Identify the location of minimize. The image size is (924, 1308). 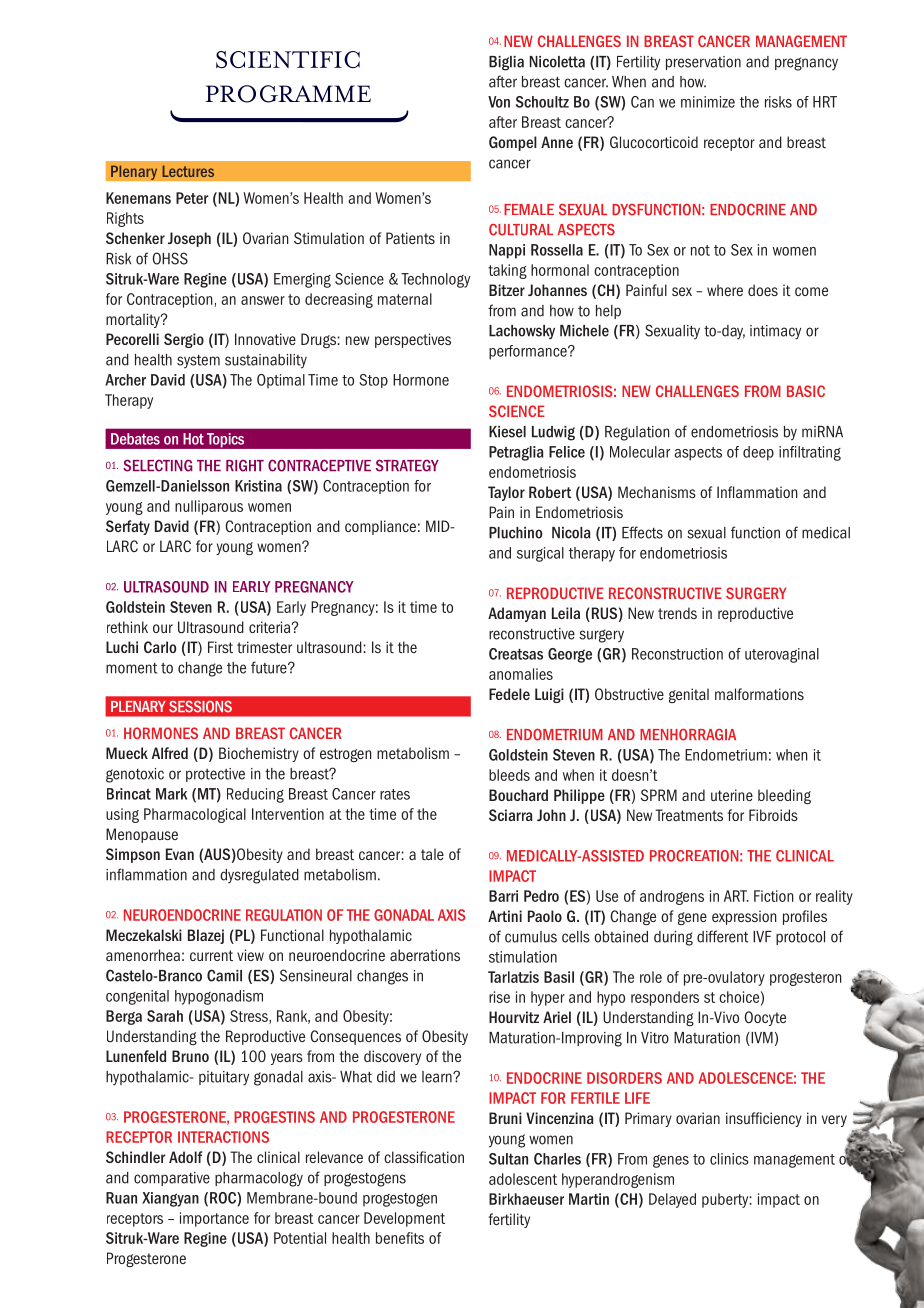
(708, 102).
